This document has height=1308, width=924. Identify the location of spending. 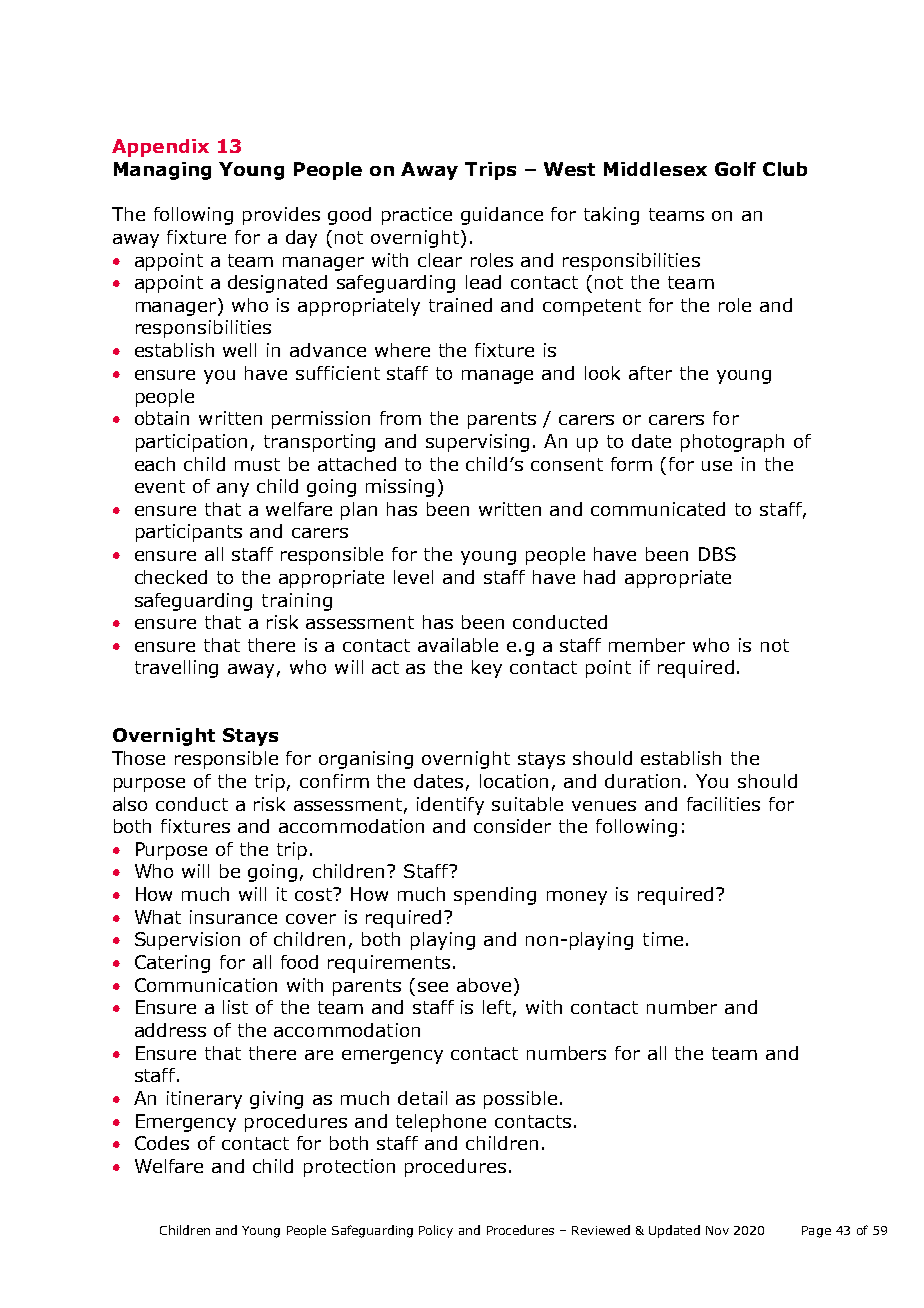
(495, 896).
